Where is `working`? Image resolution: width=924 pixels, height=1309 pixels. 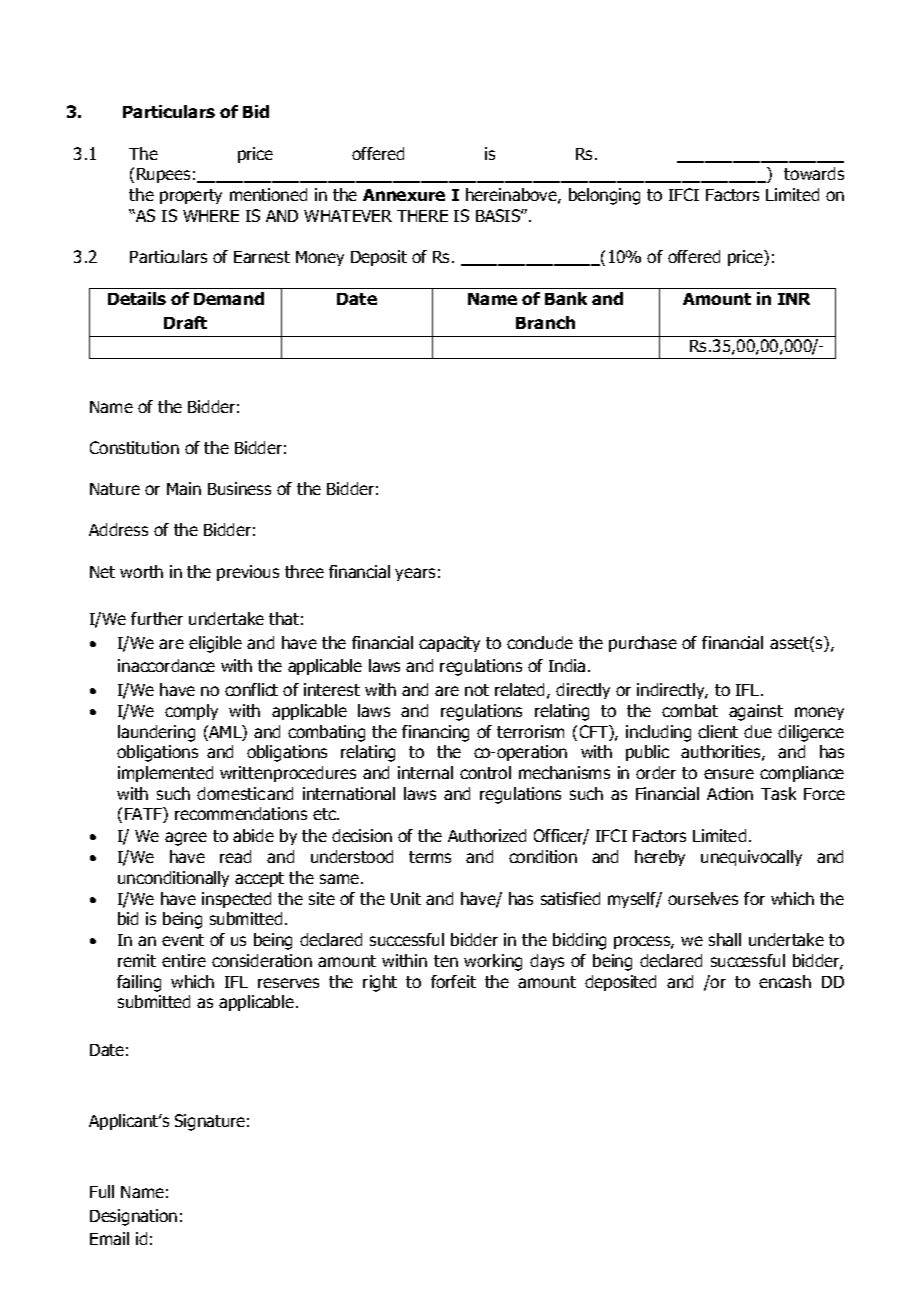
working is located at coordinates (493, 962).
